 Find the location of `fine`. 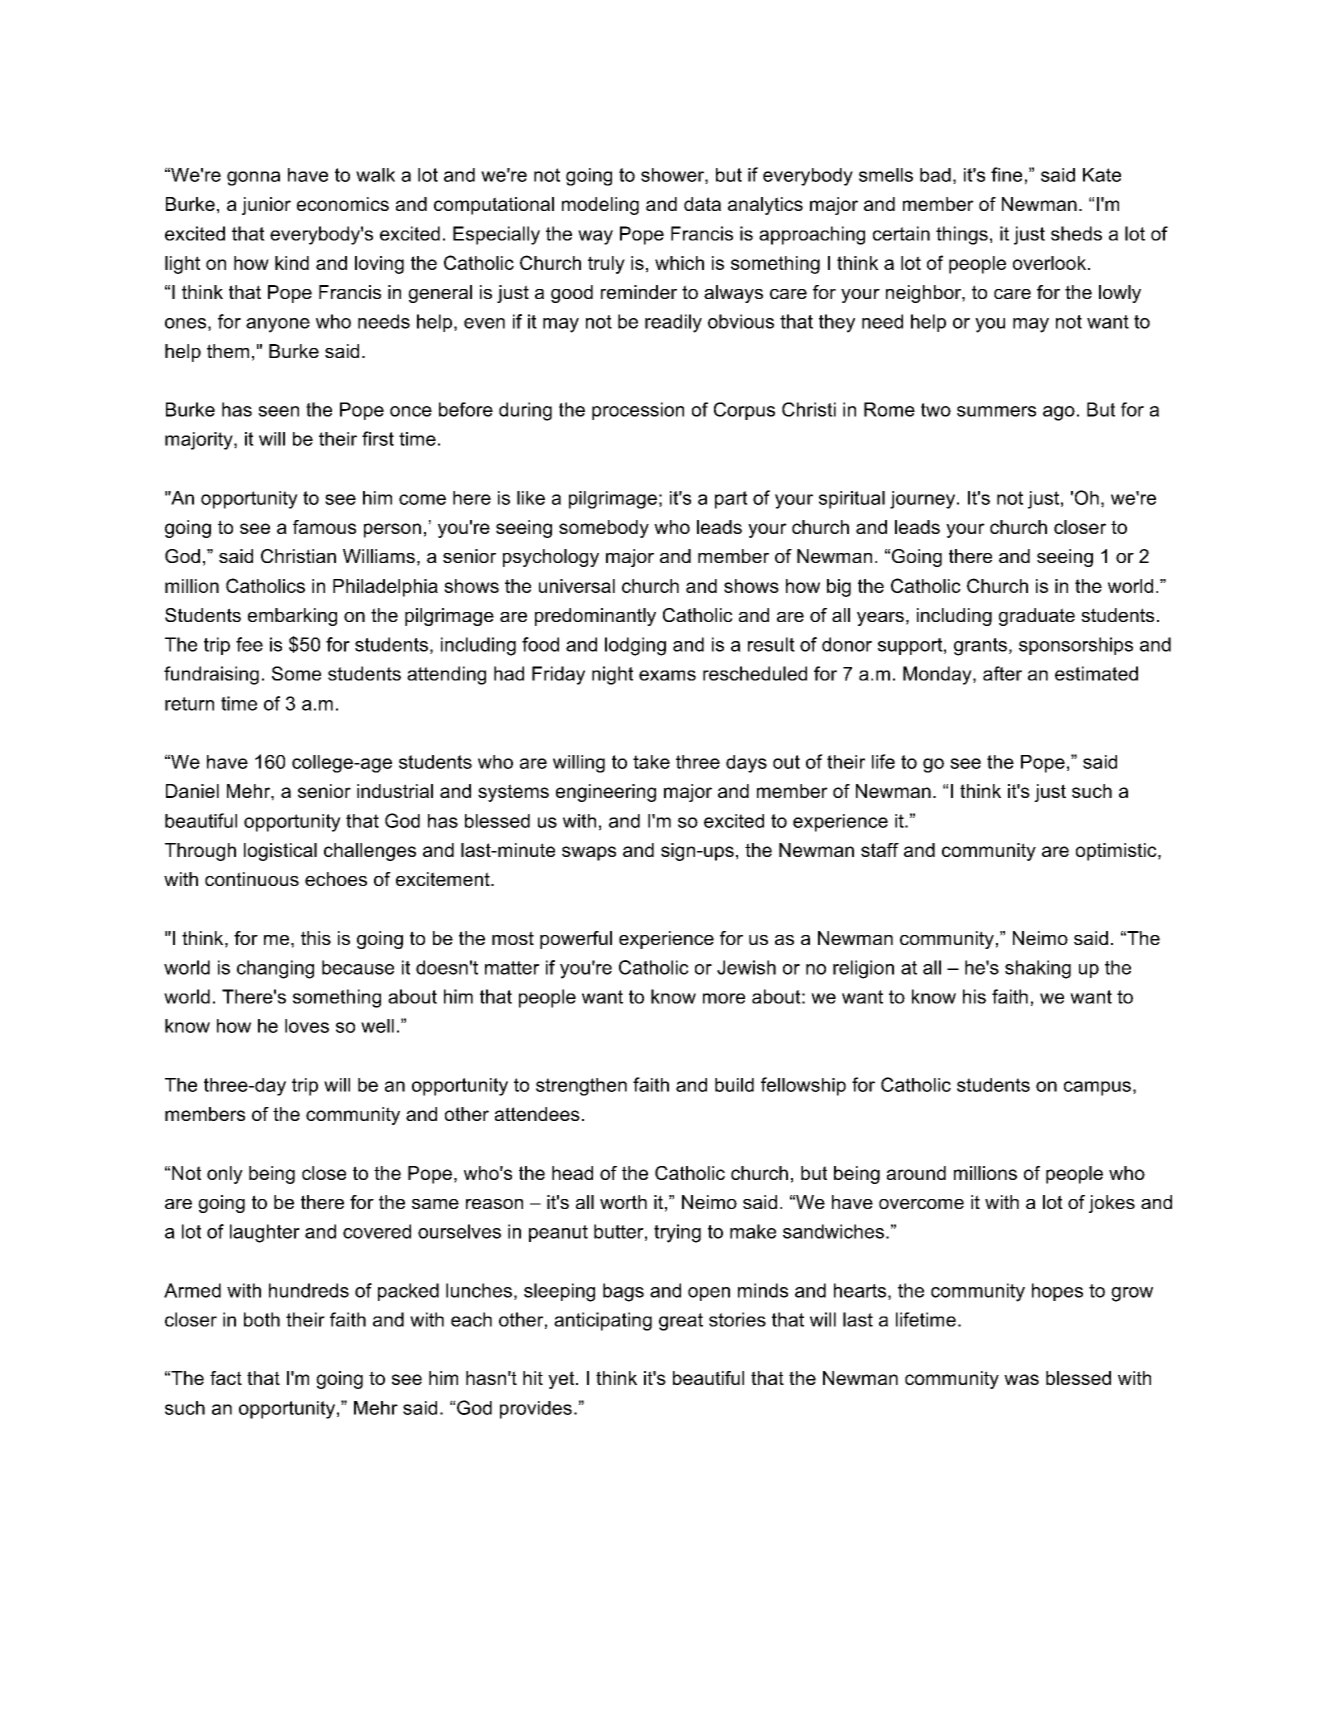

fine is located at coordinates (1006, 174).
